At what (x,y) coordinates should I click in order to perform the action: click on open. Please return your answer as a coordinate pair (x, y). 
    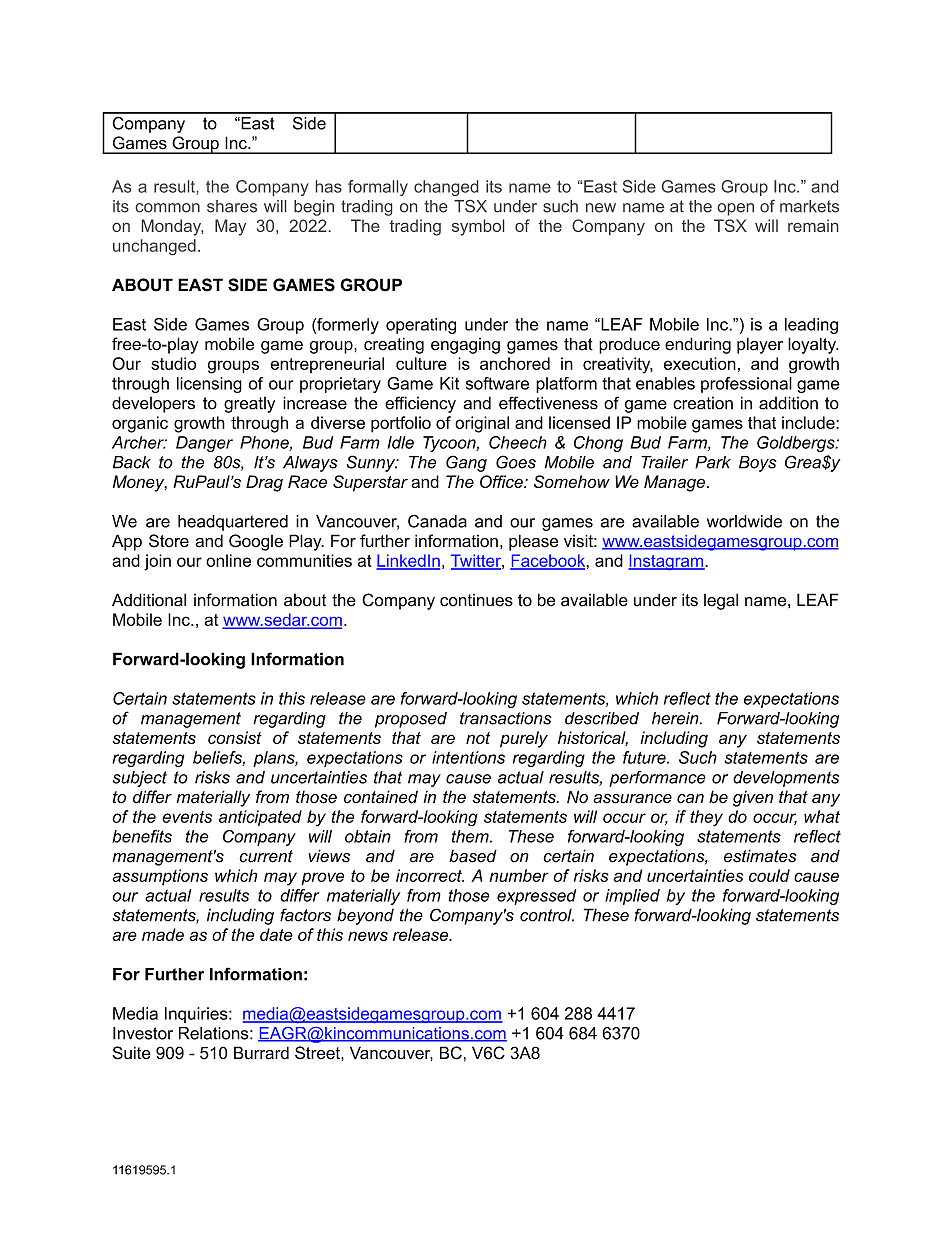
    Looking at the image, I should click on (736, 209).
